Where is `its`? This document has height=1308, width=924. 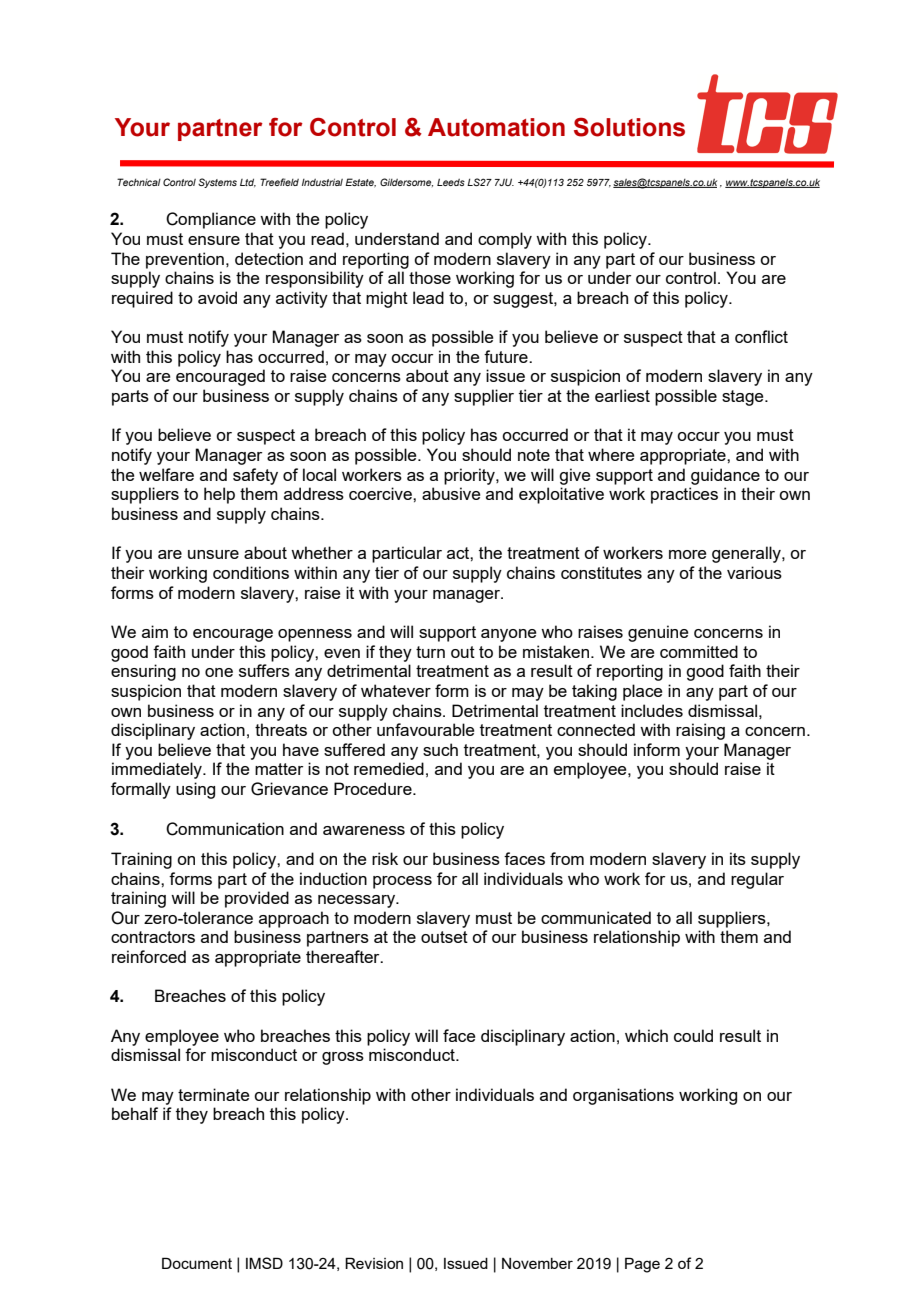 its is located at coordinates (738, 858).
